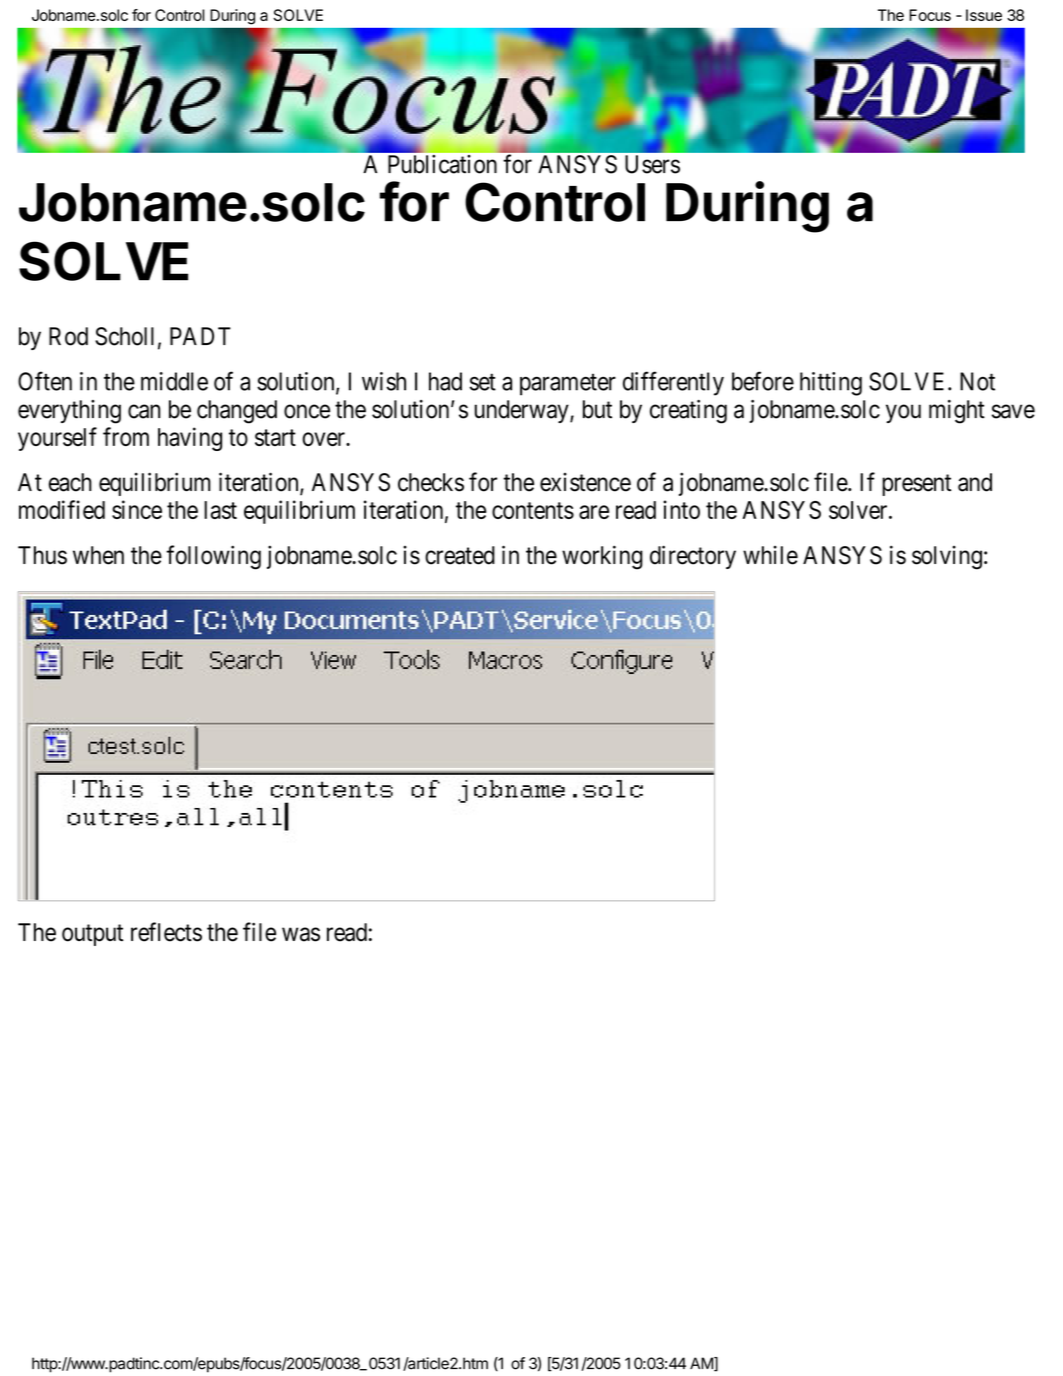 This image has width=1063, height=1376. What do you see at coordinates (98, 555) in the image?
I see `when` at bounding box center [98, 555].
